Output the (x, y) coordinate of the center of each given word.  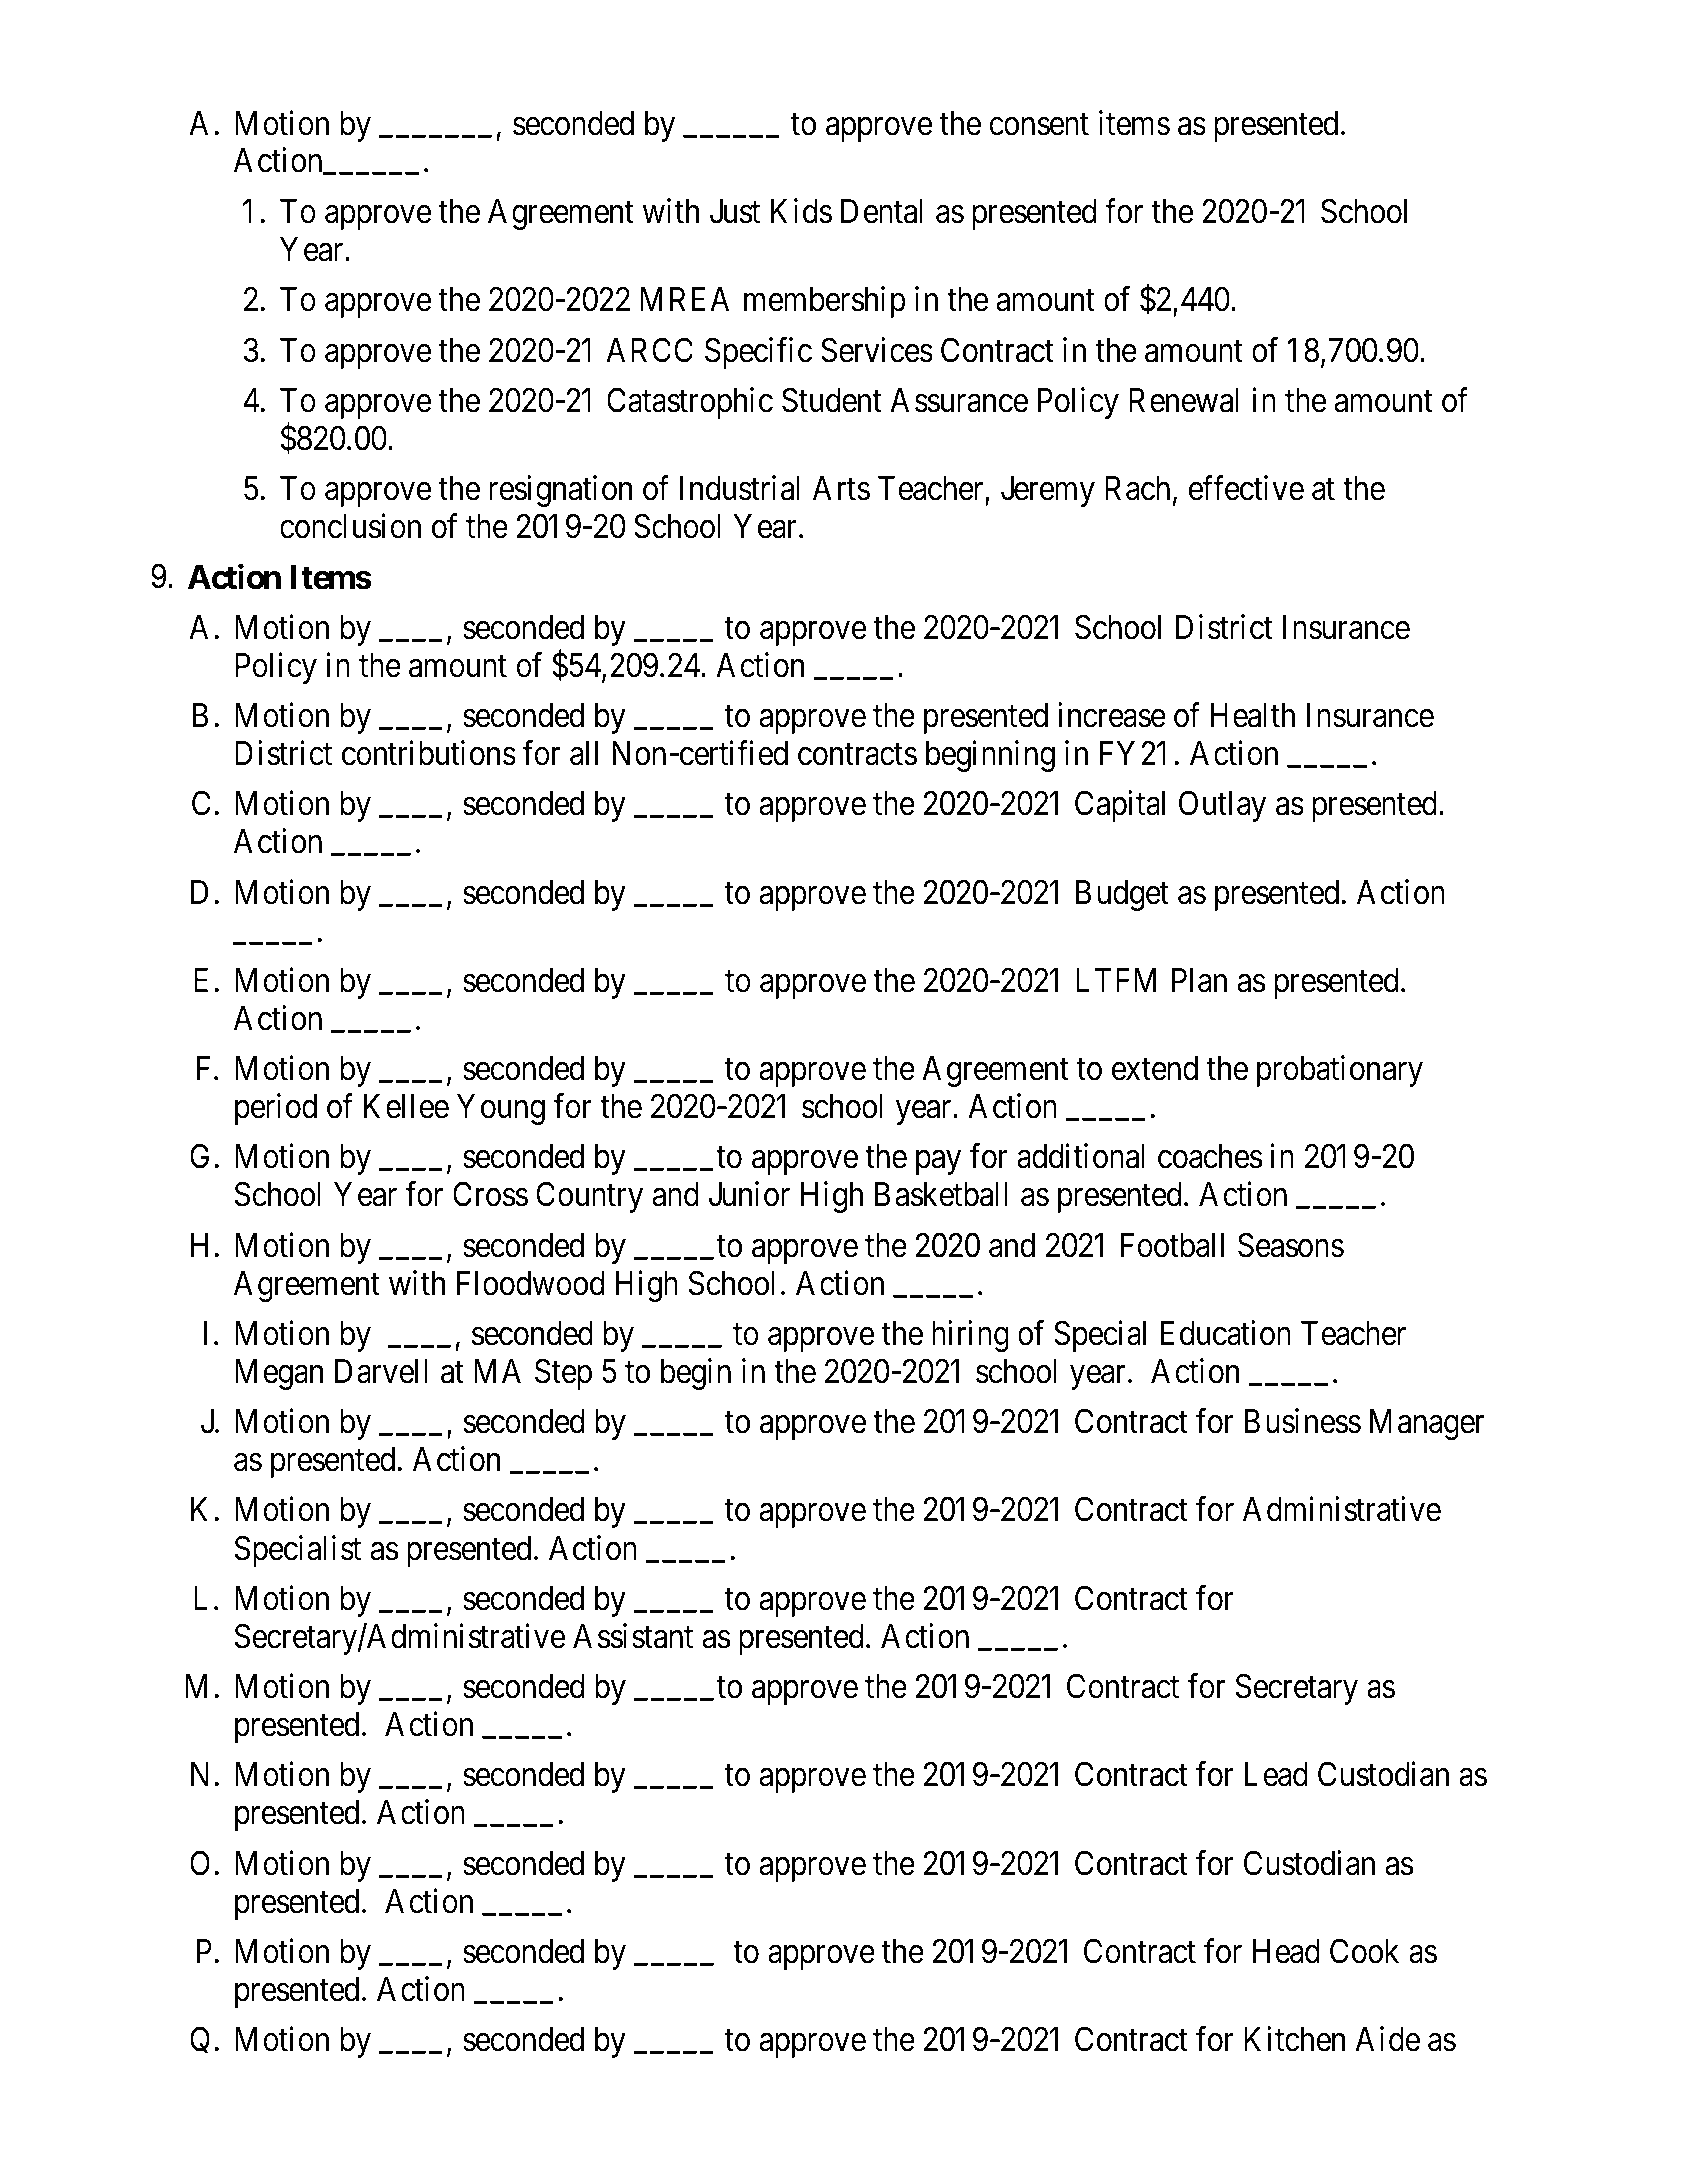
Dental (882, 211)
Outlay (1222, 806)
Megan (279, 1374)
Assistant (633, 1636)
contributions (429, 753)
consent (1039, 125)
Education (1226, 1333)
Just (735, 211)
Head (1286, 1951)
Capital (1120, 806)
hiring (970, 1336)
